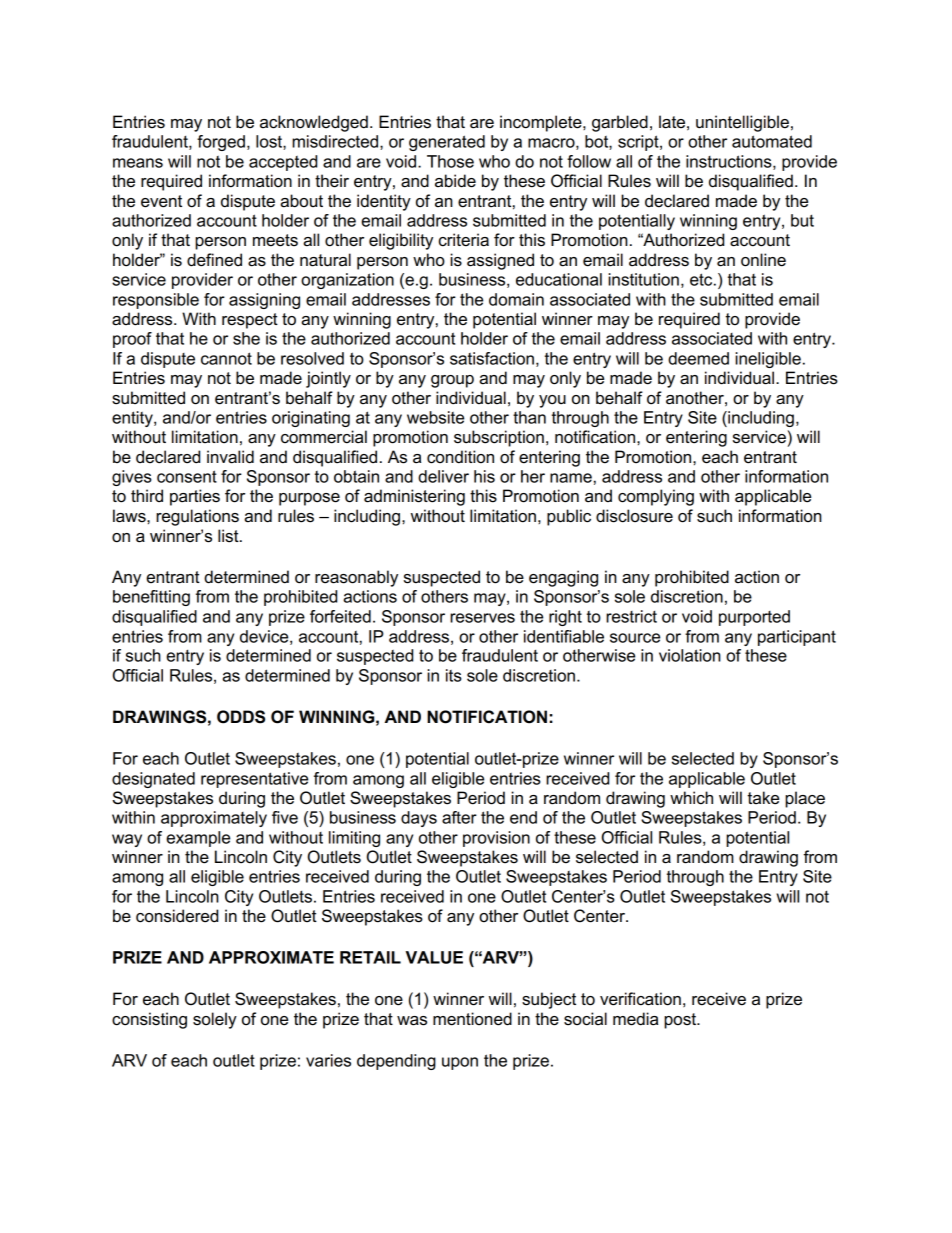 The image size is (952, 1233). Describe the element at coordinates (698, 358) in the document. I see `deemed` at that location.
